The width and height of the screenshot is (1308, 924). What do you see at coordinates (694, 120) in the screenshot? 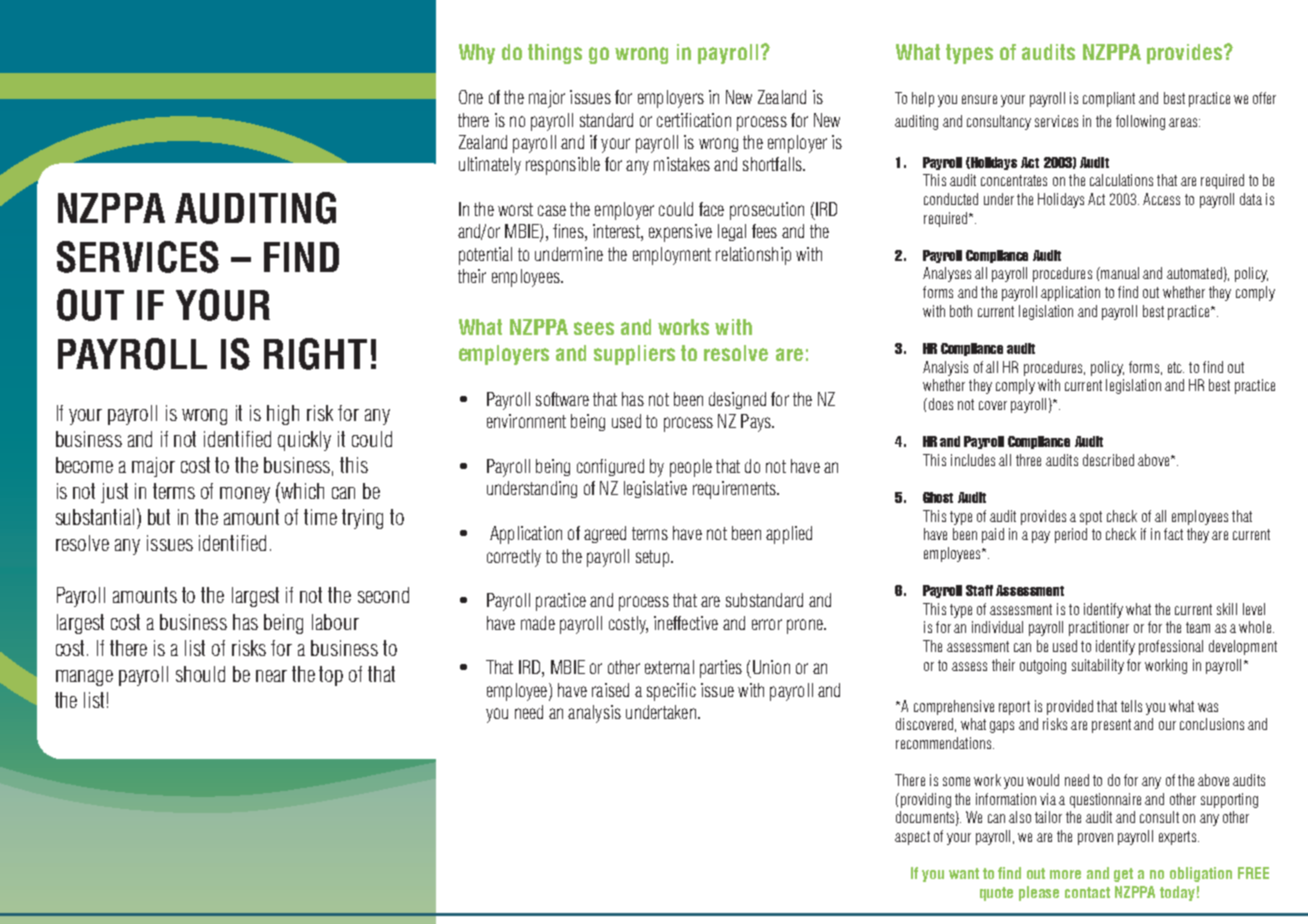
I see `certification` at bounding box center [694, 120].
